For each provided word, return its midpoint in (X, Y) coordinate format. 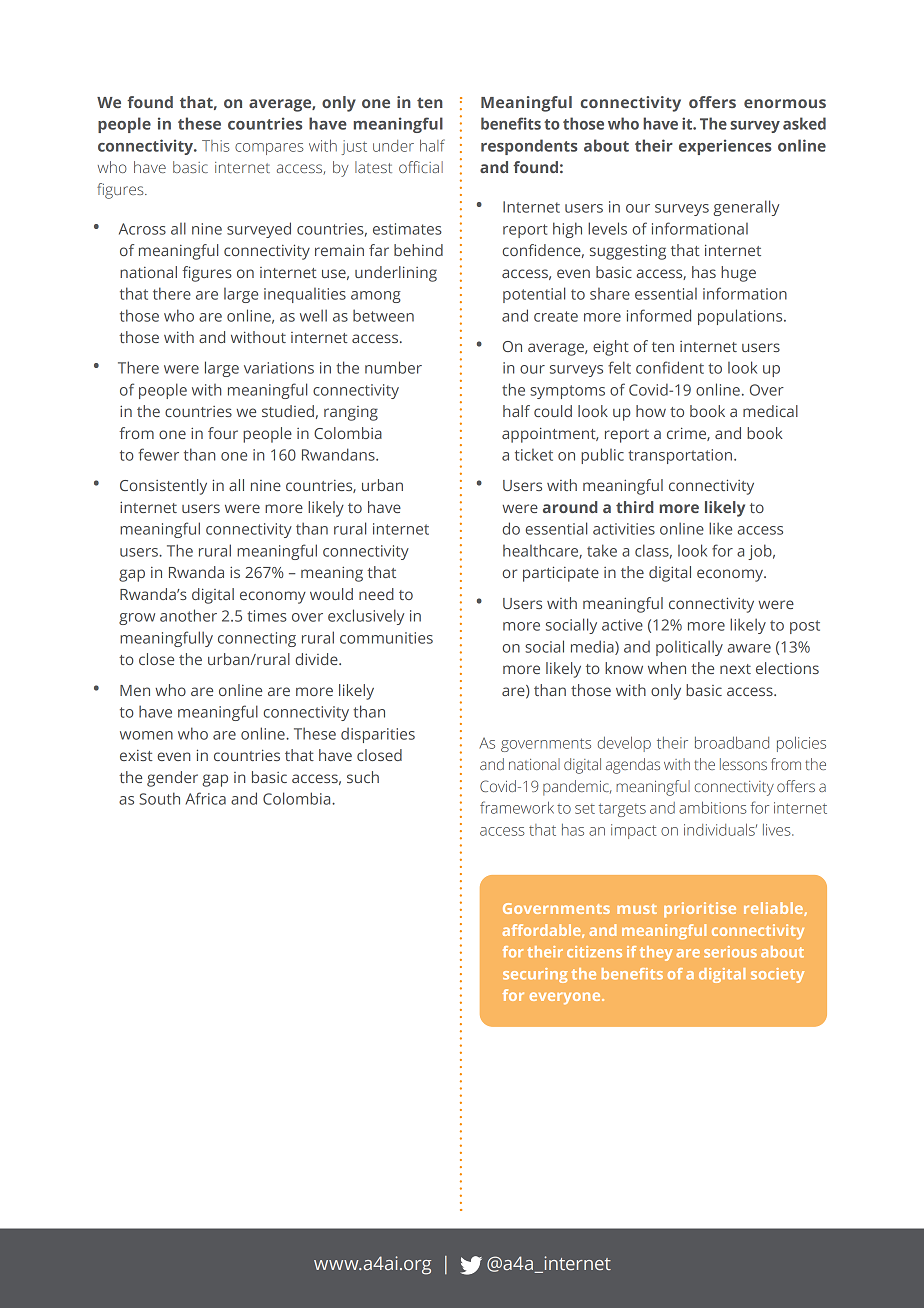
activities (624, 529)
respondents (529, 147)
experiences (725, 147)
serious (730, 952)
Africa (205, 798)
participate (561, 574)
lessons (743, 764)
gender (172, 779)
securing (535, 975)
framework (517, 807)
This (216, 146)
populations (741, 317)
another (188, 615)
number (393, 367)
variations (279, 368)
